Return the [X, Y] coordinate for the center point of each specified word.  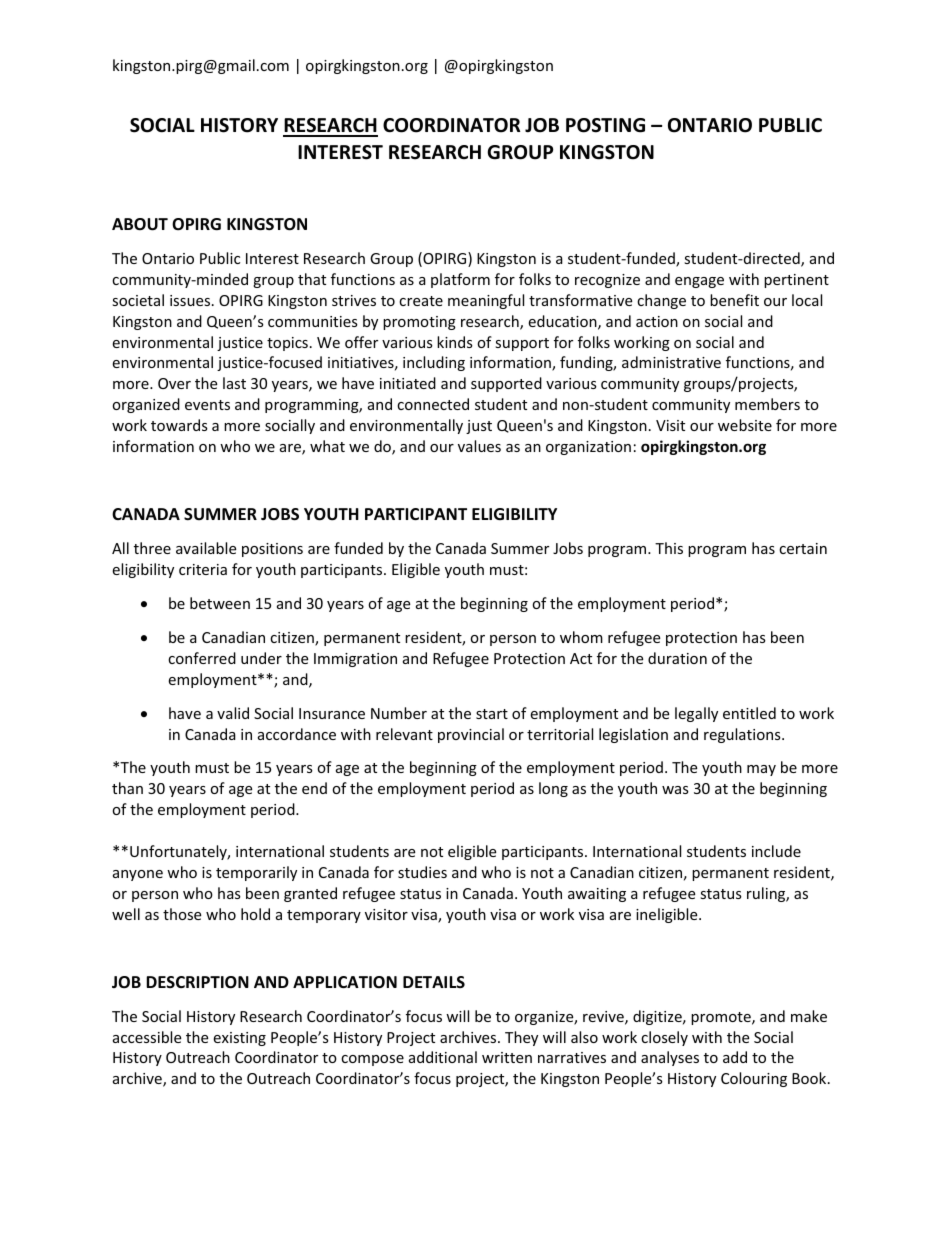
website [745, 425]
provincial [471, 735]
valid [233, 713]
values [479, 446]
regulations [743, 735]
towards [179, 425]
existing [239, 1039]
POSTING [605, 125]
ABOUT [140, 224]
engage [699, 282]
